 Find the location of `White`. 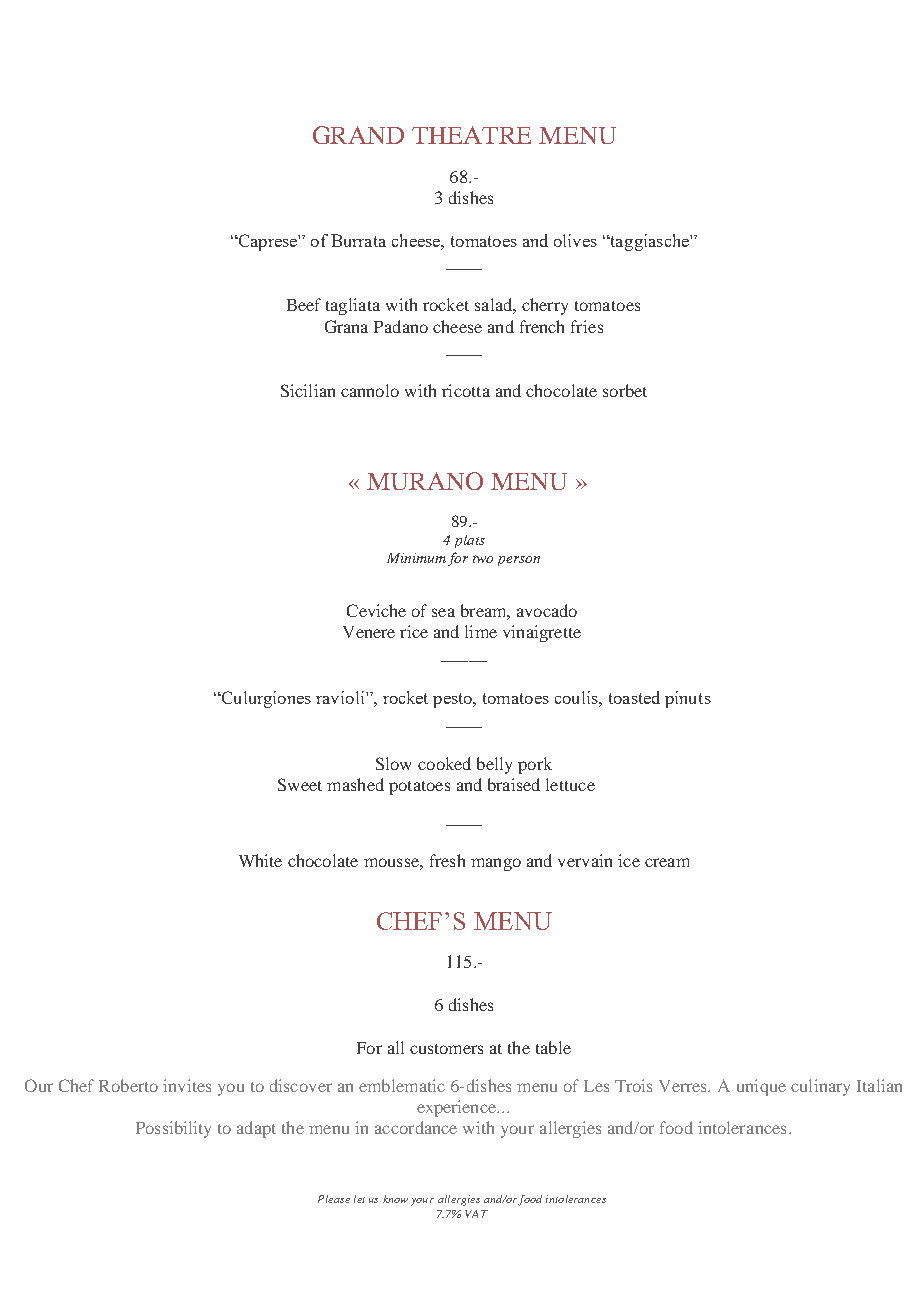

White is located at coordinates (260, 860).
